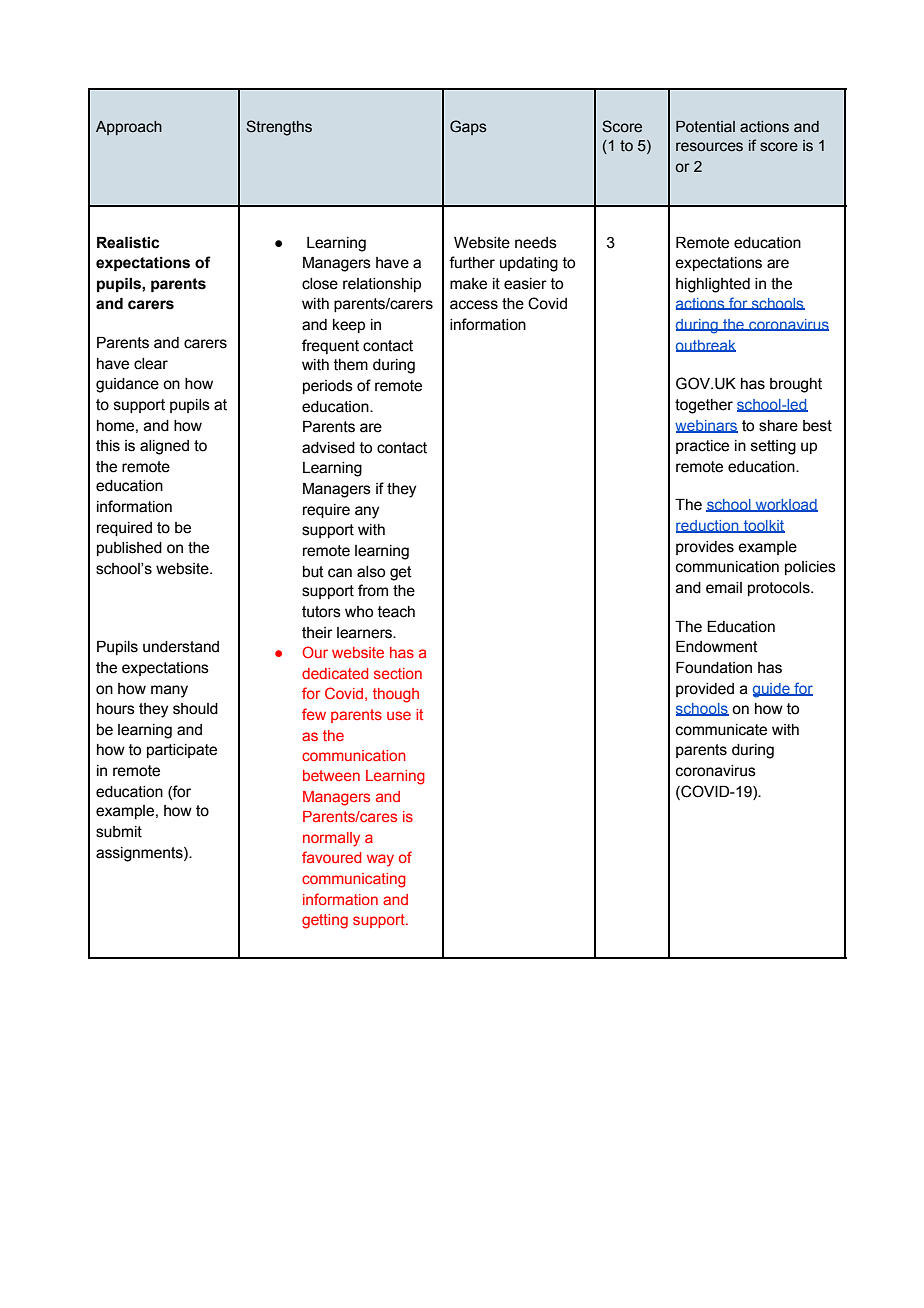  Describe the element at coordinates (709, 147) in the screenshot. I see `resources` at that location.
